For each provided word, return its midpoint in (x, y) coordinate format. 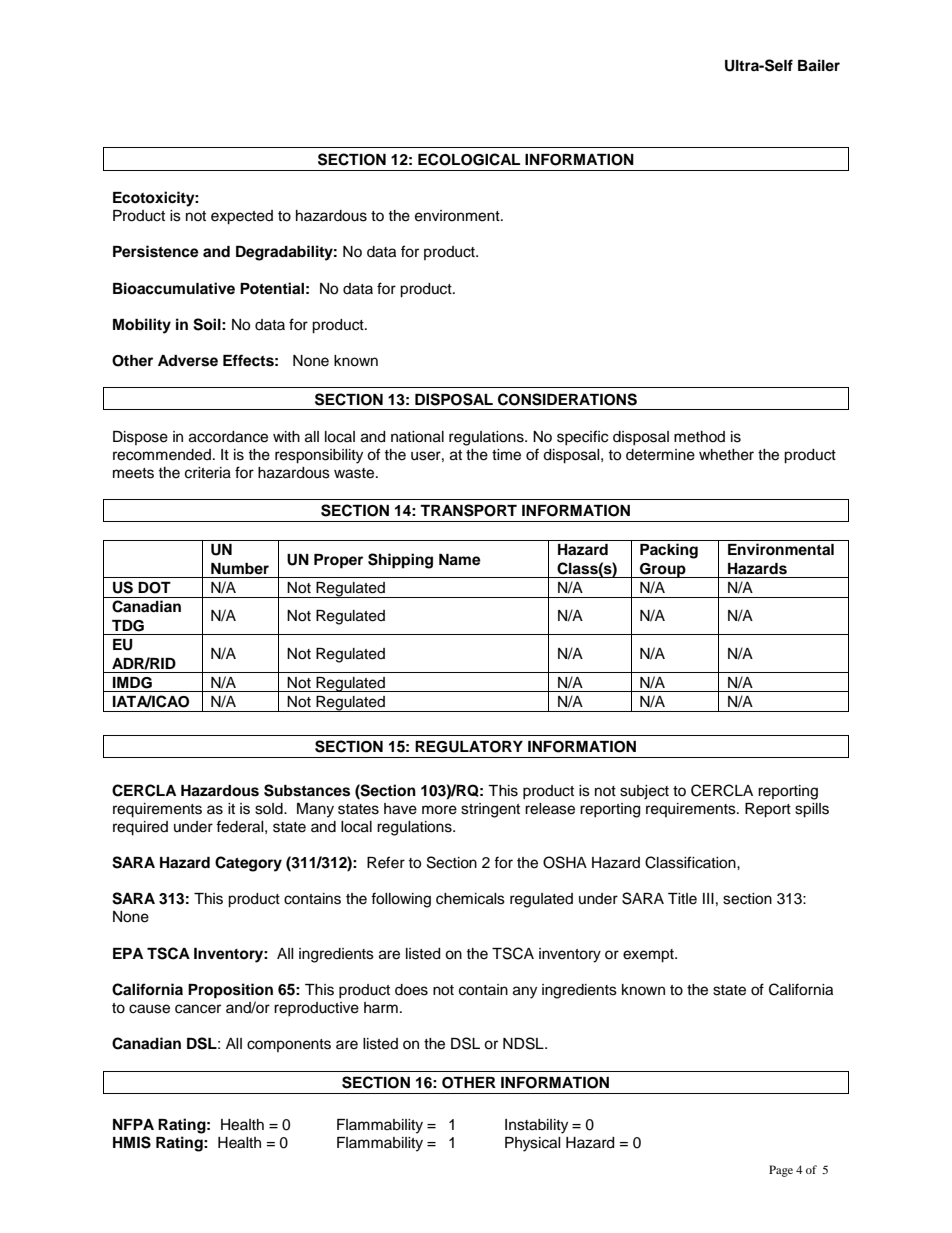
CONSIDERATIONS (567, 399)
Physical (533, 1144)
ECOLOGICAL (469, 159)
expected (242, 217)
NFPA (133, 1124)
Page (781, 1171)
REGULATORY (469, 747)
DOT (154, 588)
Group (663, 570)
